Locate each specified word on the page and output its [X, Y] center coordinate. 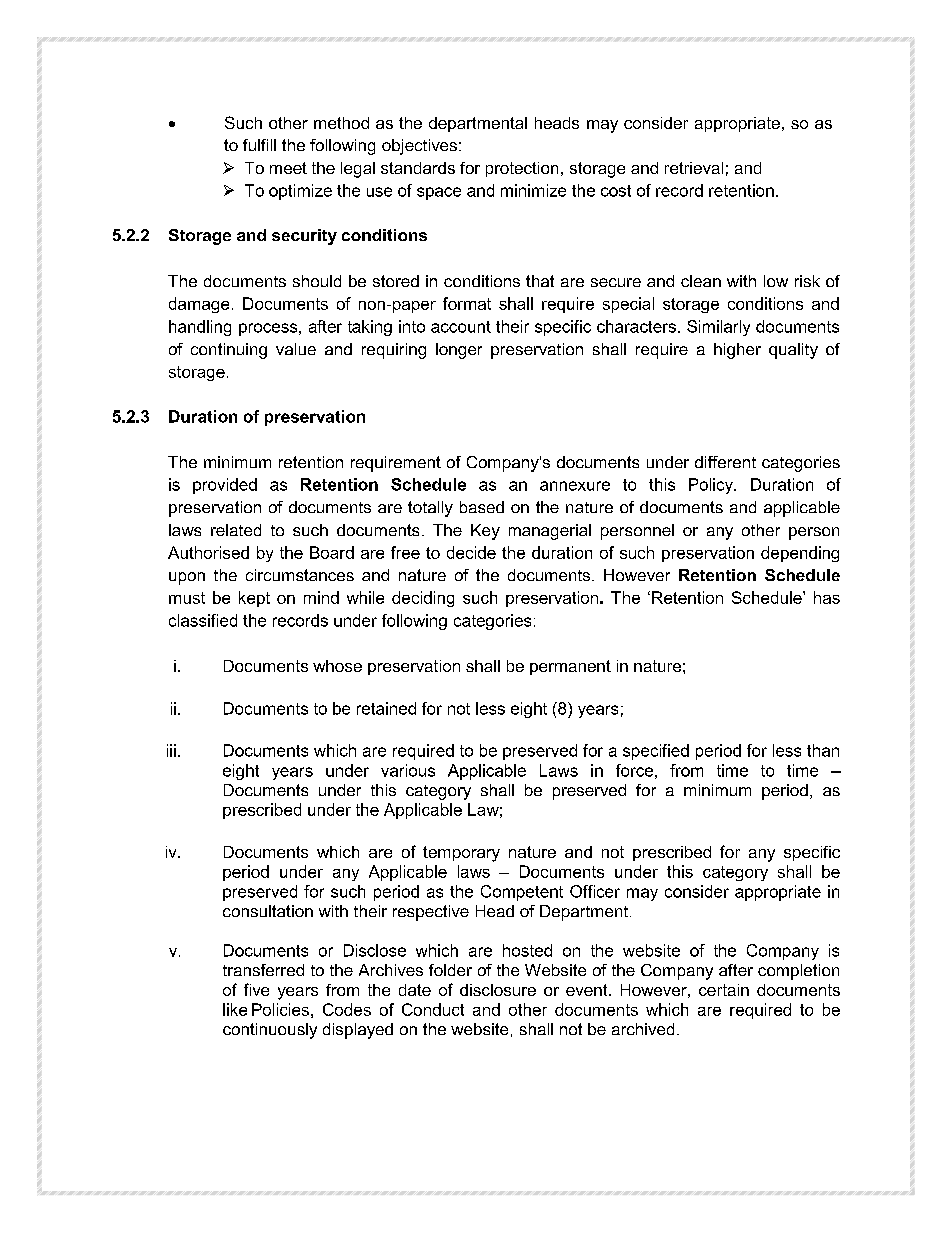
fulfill [259, 145]
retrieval [694, 168]
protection [522, 169]
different [725, 462]
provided [225, 486]
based [482, 507]
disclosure [498, 990]
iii [171, 750]
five [256, 989]
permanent [570, 667]
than [823, 750]
